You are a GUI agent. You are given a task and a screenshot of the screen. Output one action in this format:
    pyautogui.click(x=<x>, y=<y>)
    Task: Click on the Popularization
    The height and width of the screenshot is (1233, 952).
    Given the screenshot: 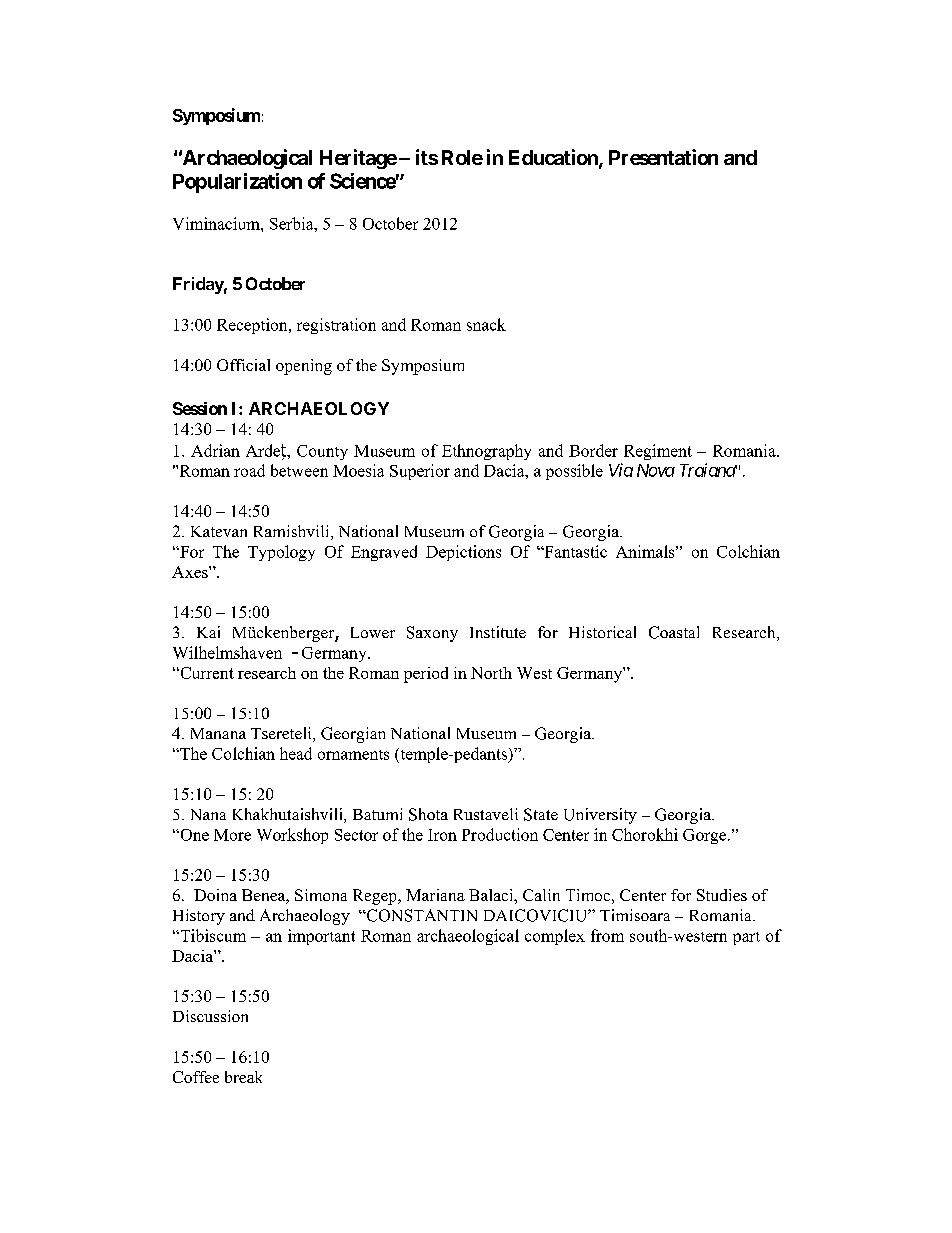 What is the action you would take?
    pyautogui.click(x=237, y=183)
